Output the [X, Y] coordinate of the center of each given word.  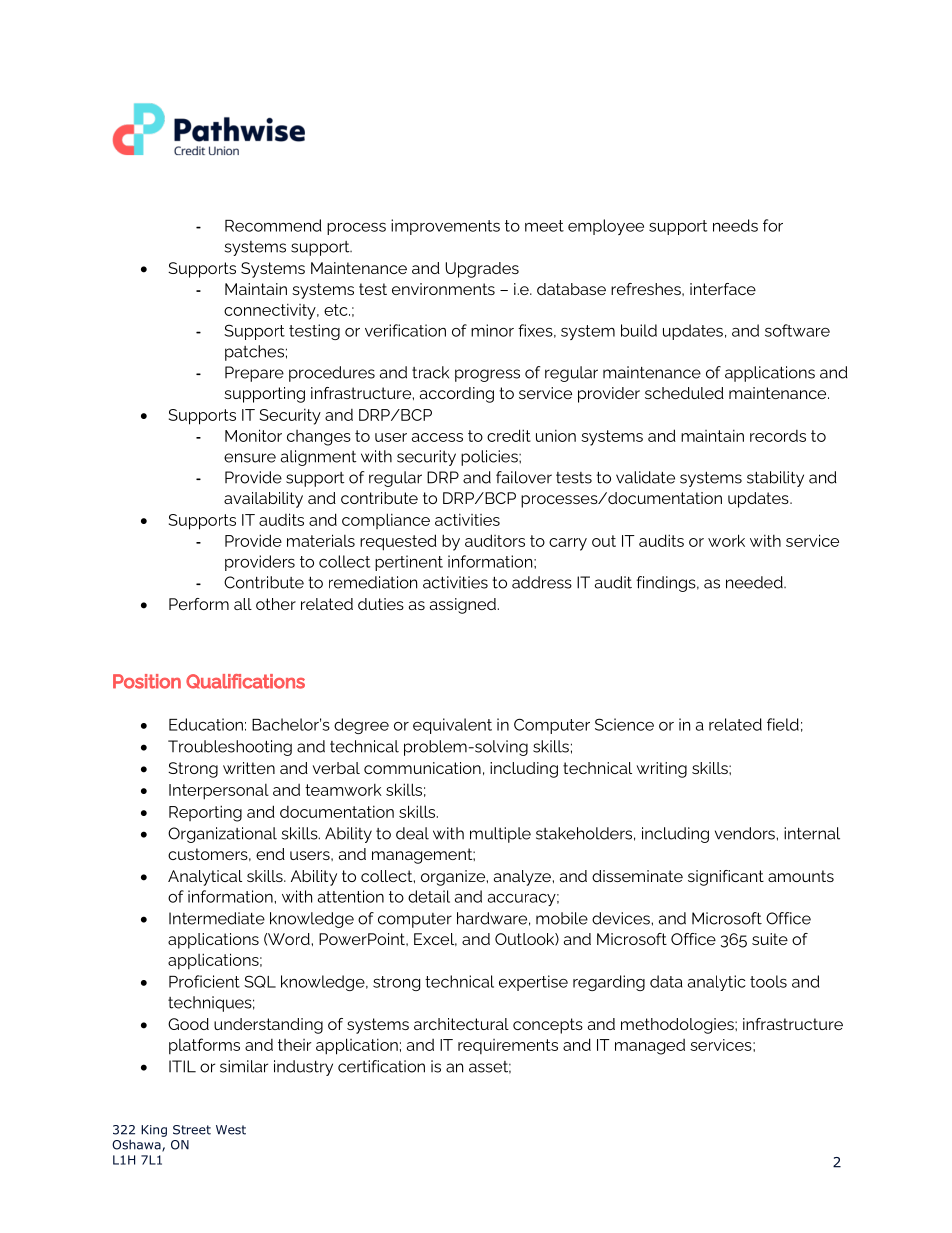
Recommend [273, 225]
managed [650, 1047]
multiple [500, 835]
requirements [508, 1046]
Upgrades [482, 270]
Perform [199, 604]
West [231, 1130]
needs [735, 225]
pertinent [409, 563]
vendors [745, 833]
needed [755, 582]
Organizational [222, 835]
